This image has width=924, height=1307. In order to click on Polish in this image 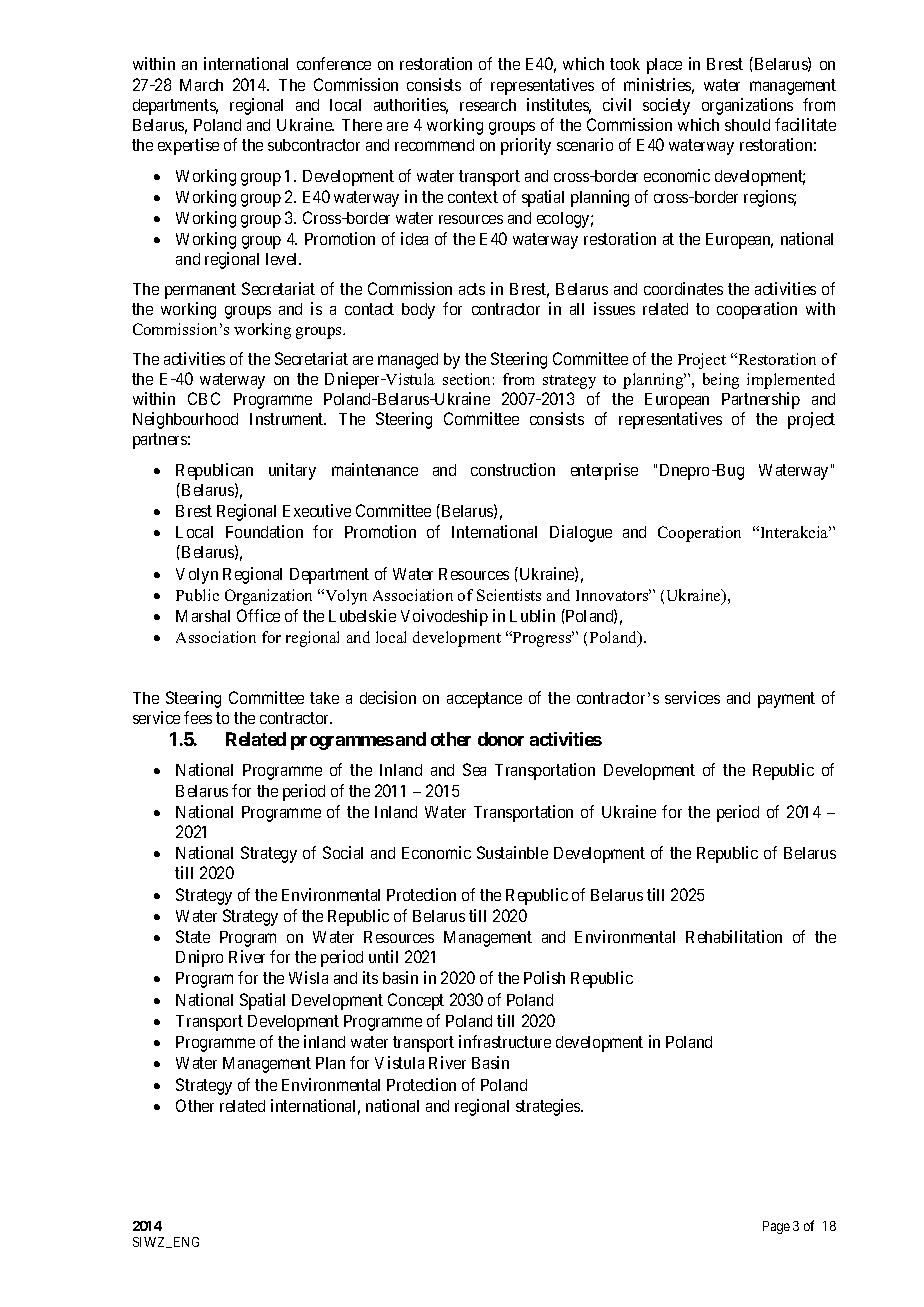, I will do `click(544, 977)`.
